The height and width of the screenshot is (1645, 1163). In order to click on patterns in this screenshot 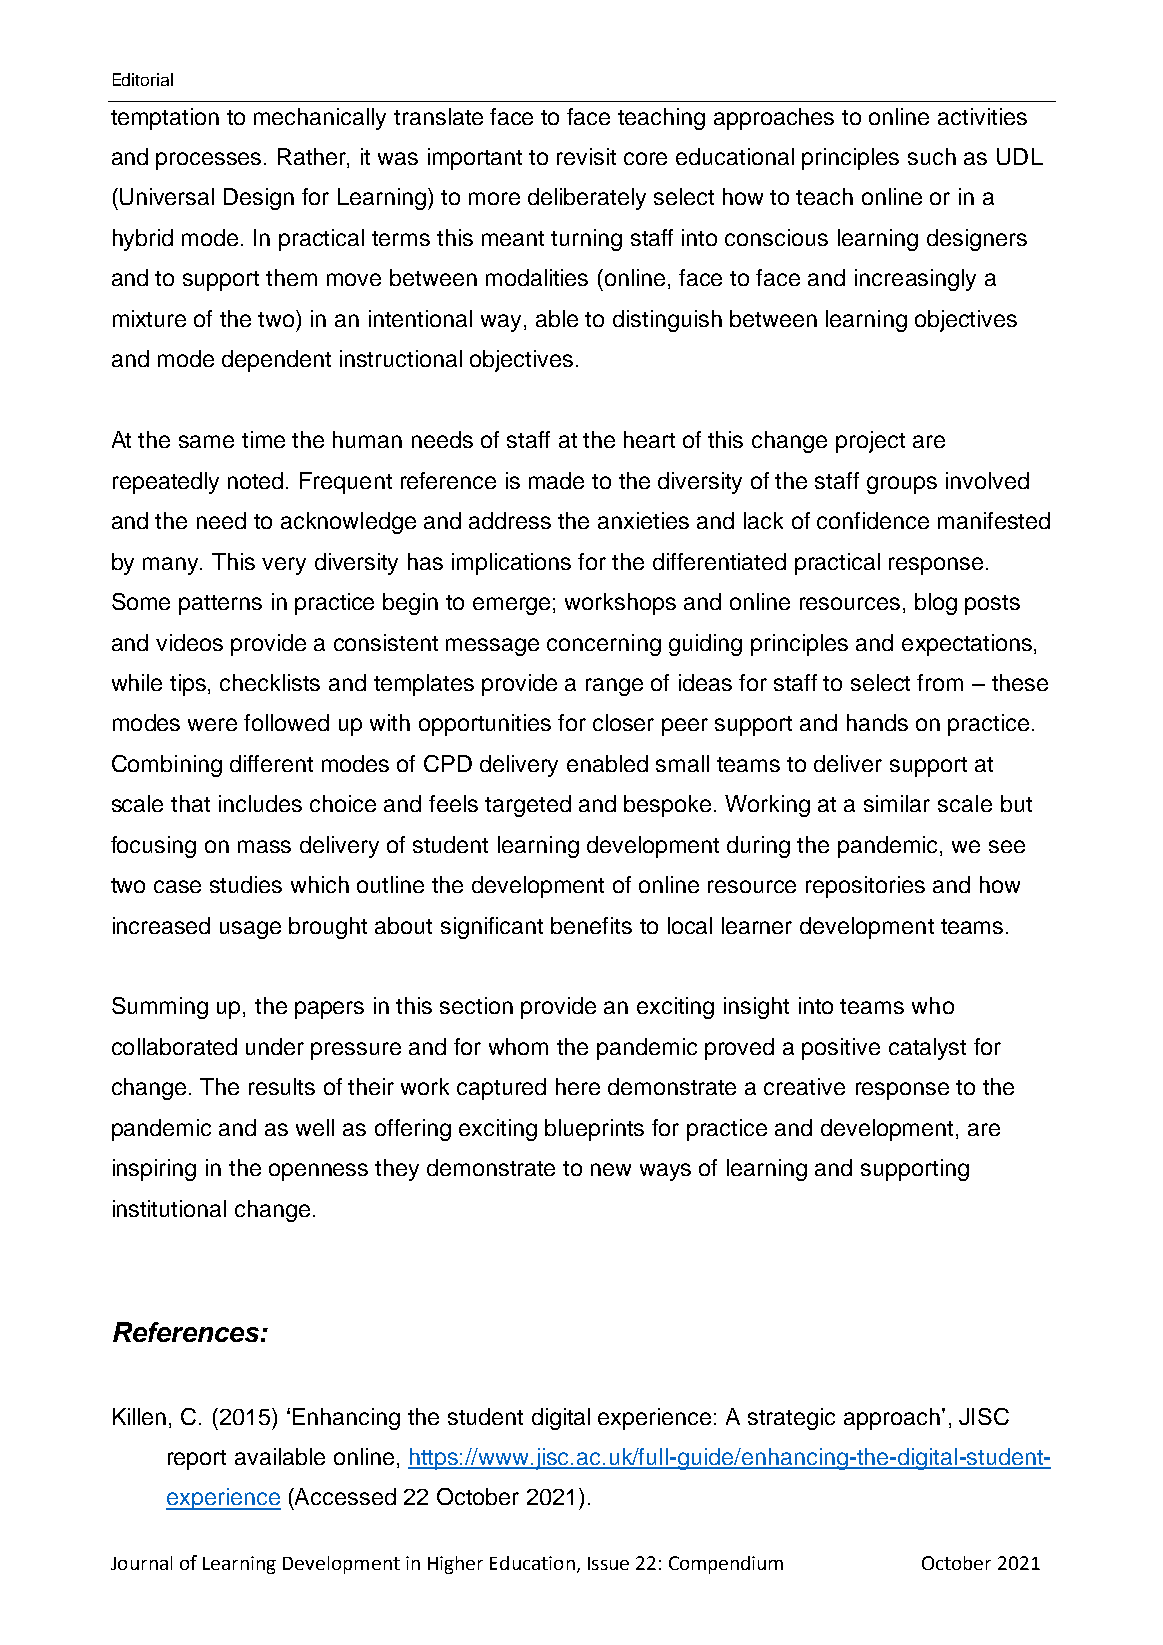, I will do `click(220, 605)`.
